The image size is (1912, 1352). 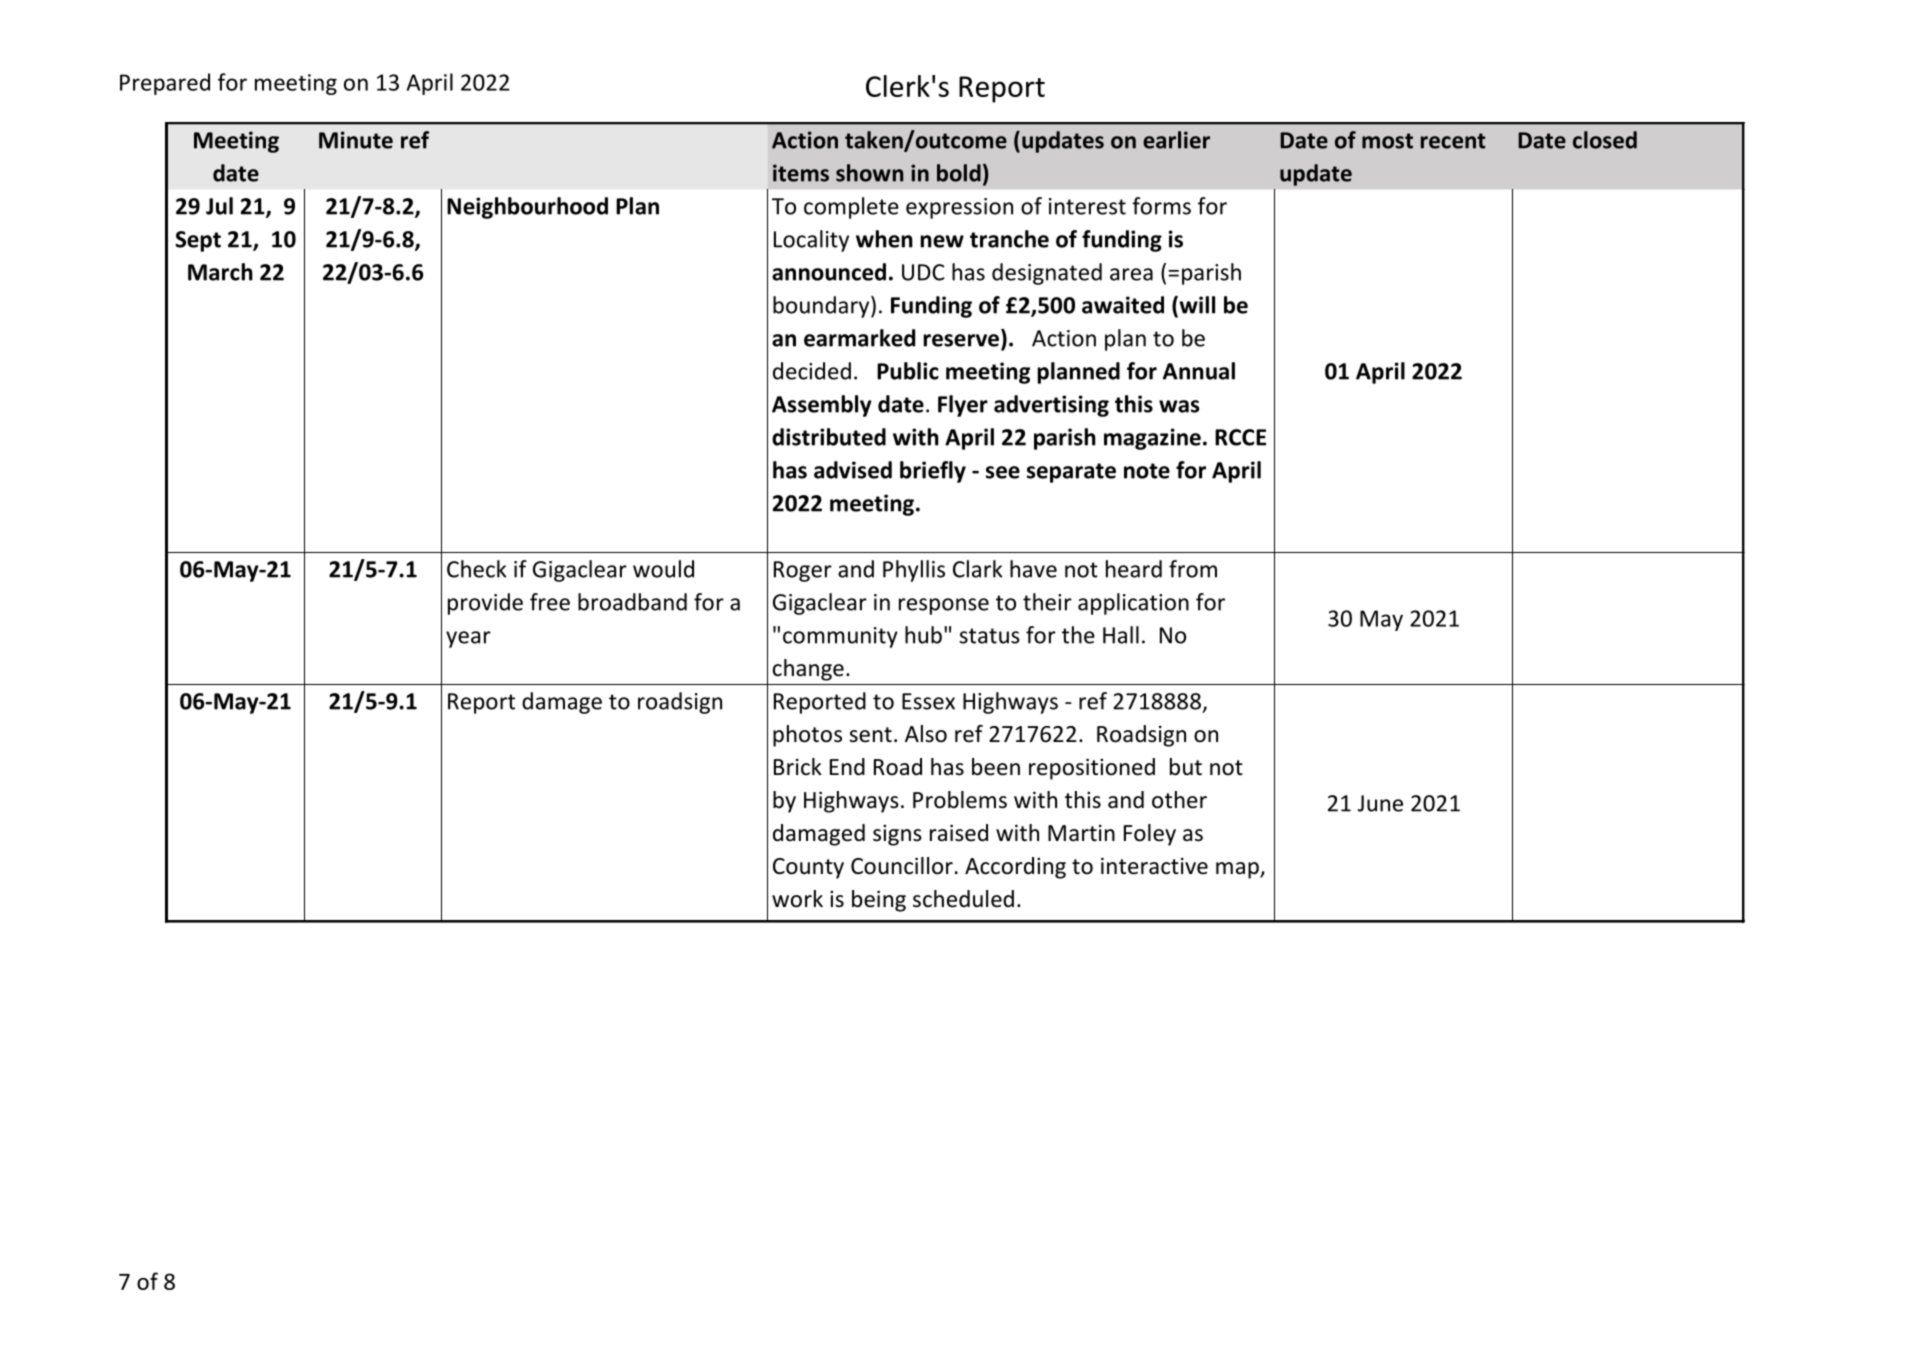 I want to click on Councillor, so click(x=902, y=866).
